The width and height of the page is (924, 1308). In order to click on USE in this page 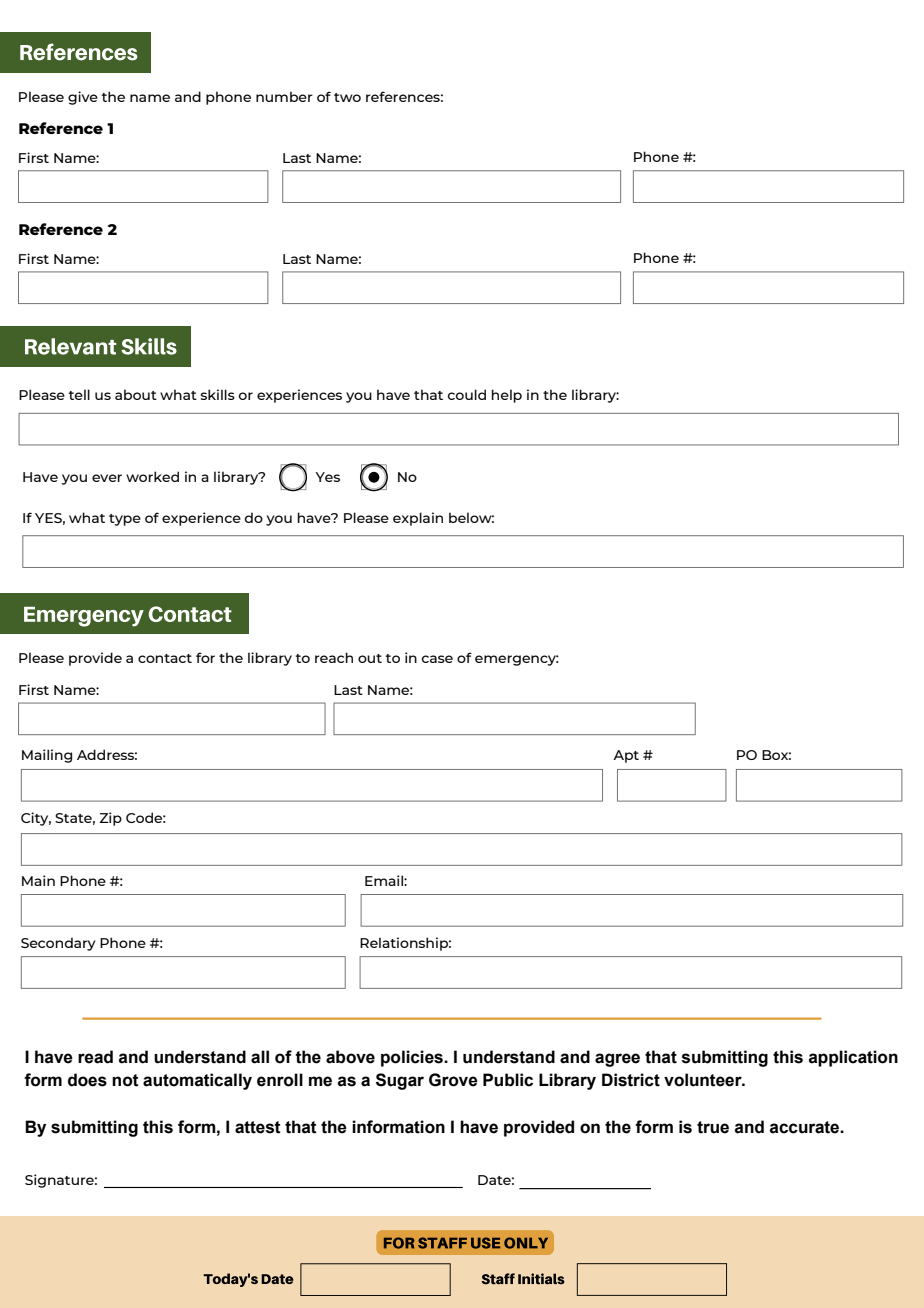, I will do `click(485, 1243)`.
